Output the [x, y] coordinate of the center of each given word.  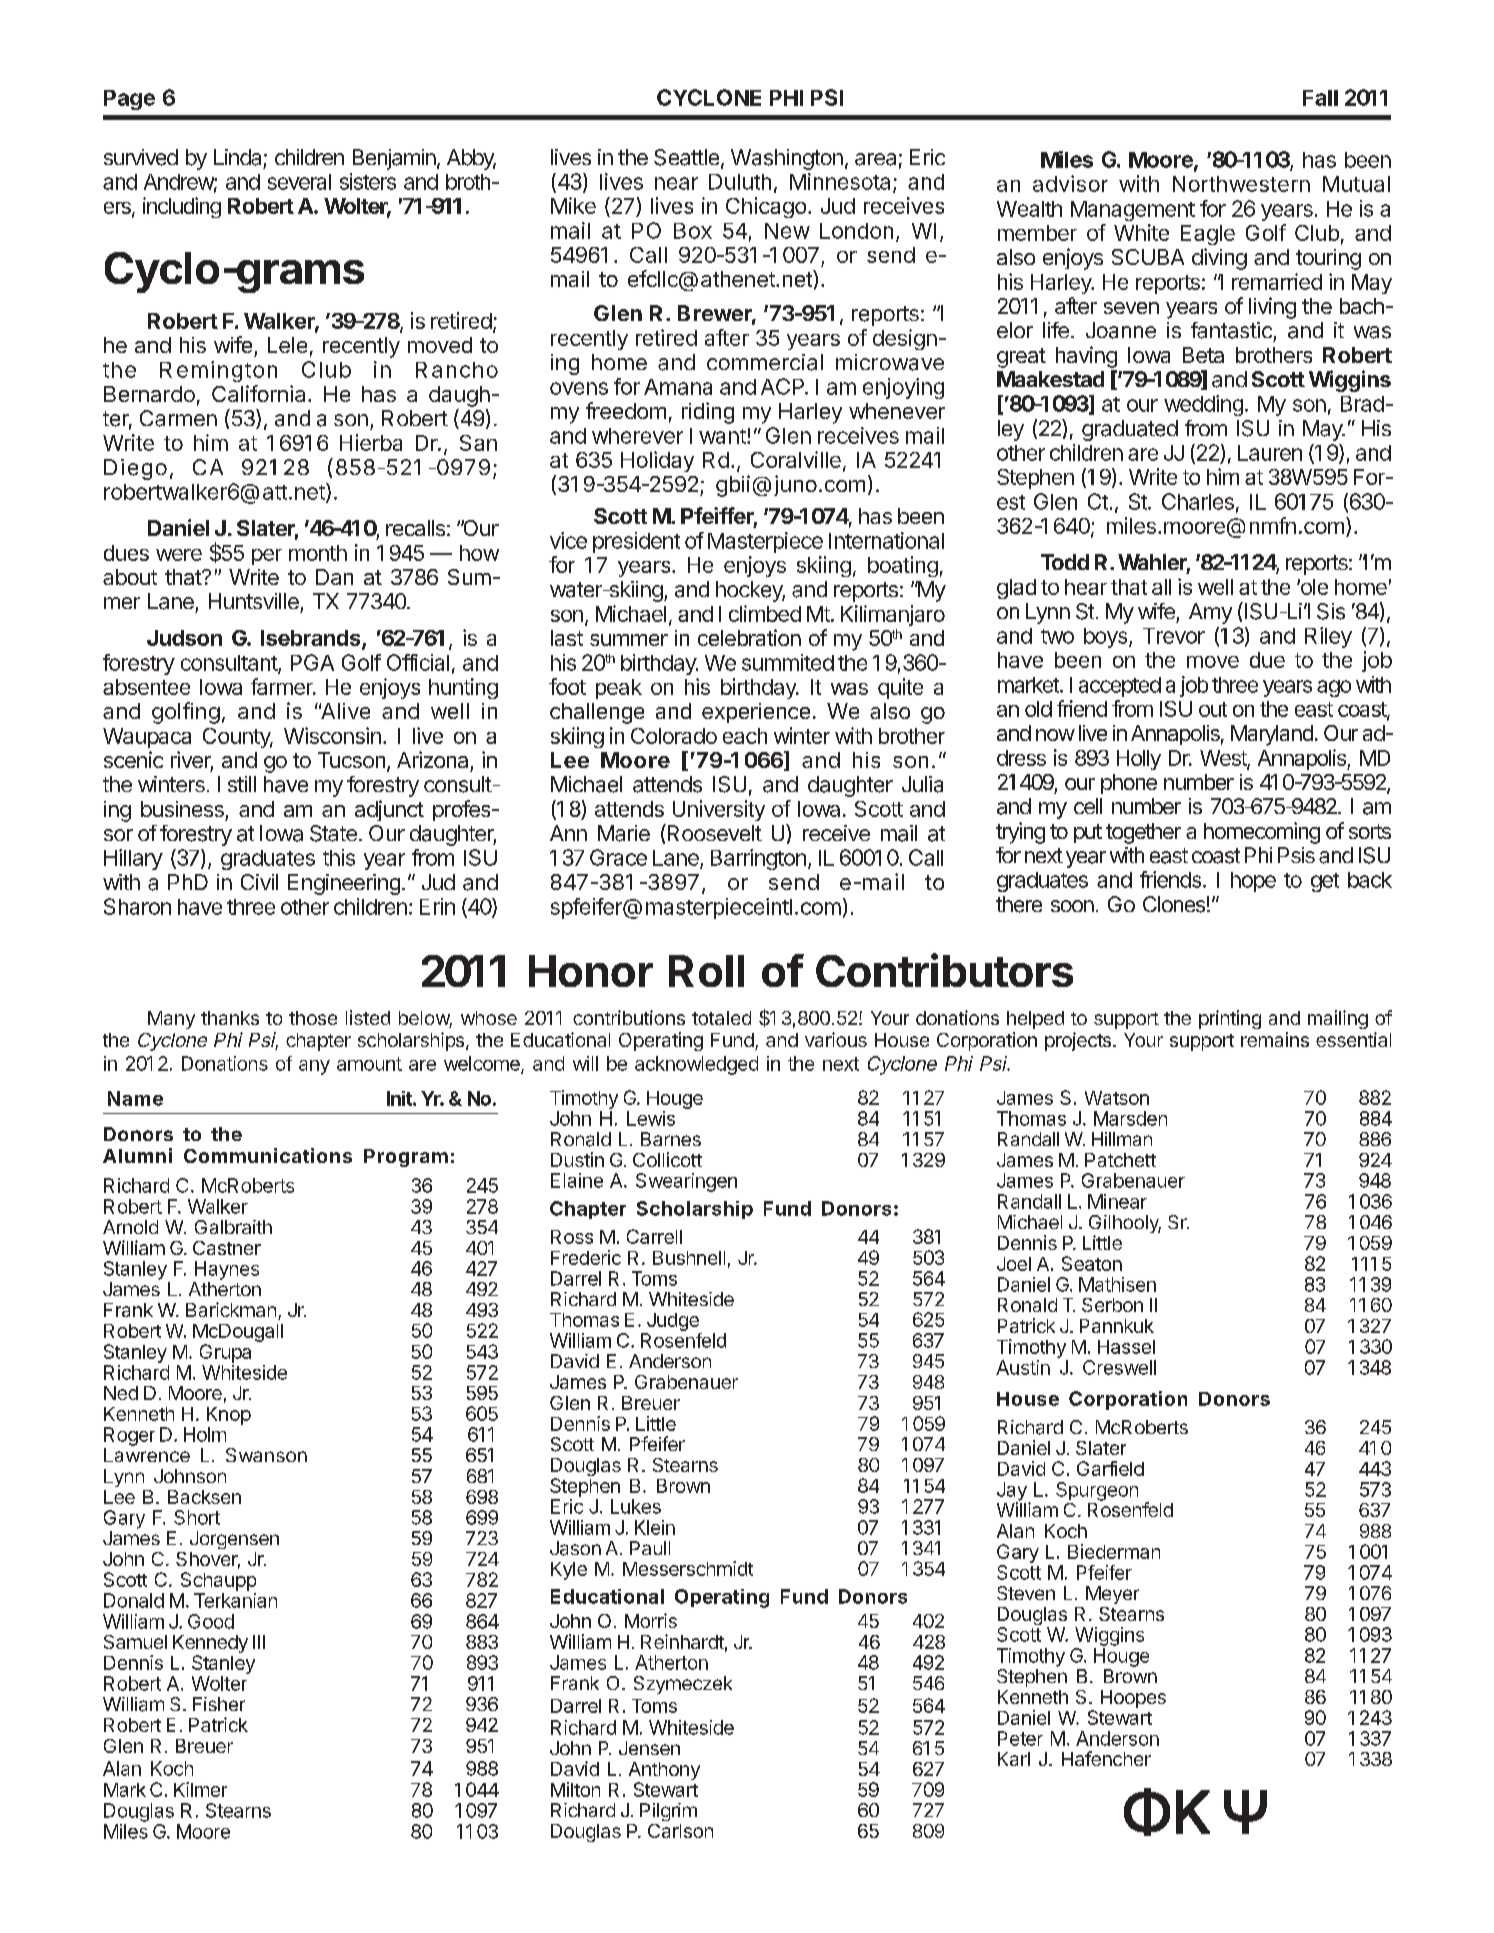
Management [1133, 211]
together [1143, 833]
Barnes [671, 1139]
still [242, 784]
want [723, 436]
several [299, 182]
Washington [787, 159]
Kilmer [200, 1789]
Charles [1198, 501]
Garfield [1110, 1468]
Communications [268, 1155]
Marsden [1130, 1118]
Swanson [266, 1455]
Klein [655, 1527]
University [719, 810]
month [318, 553]
